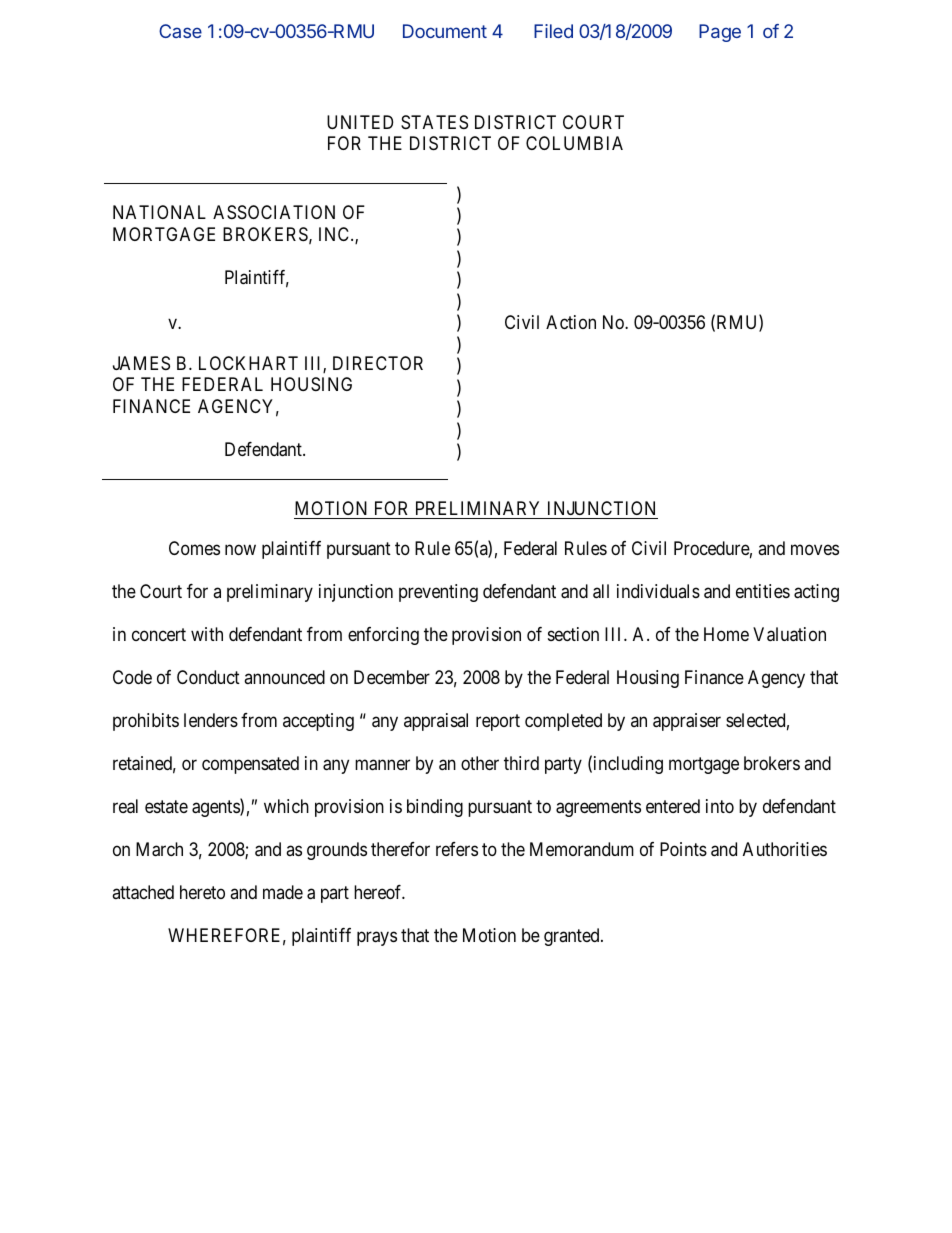 The width and height of the page is (952, 1233). Describe the element at coordinates (498, 722) in the page. I see `report` at that location.
